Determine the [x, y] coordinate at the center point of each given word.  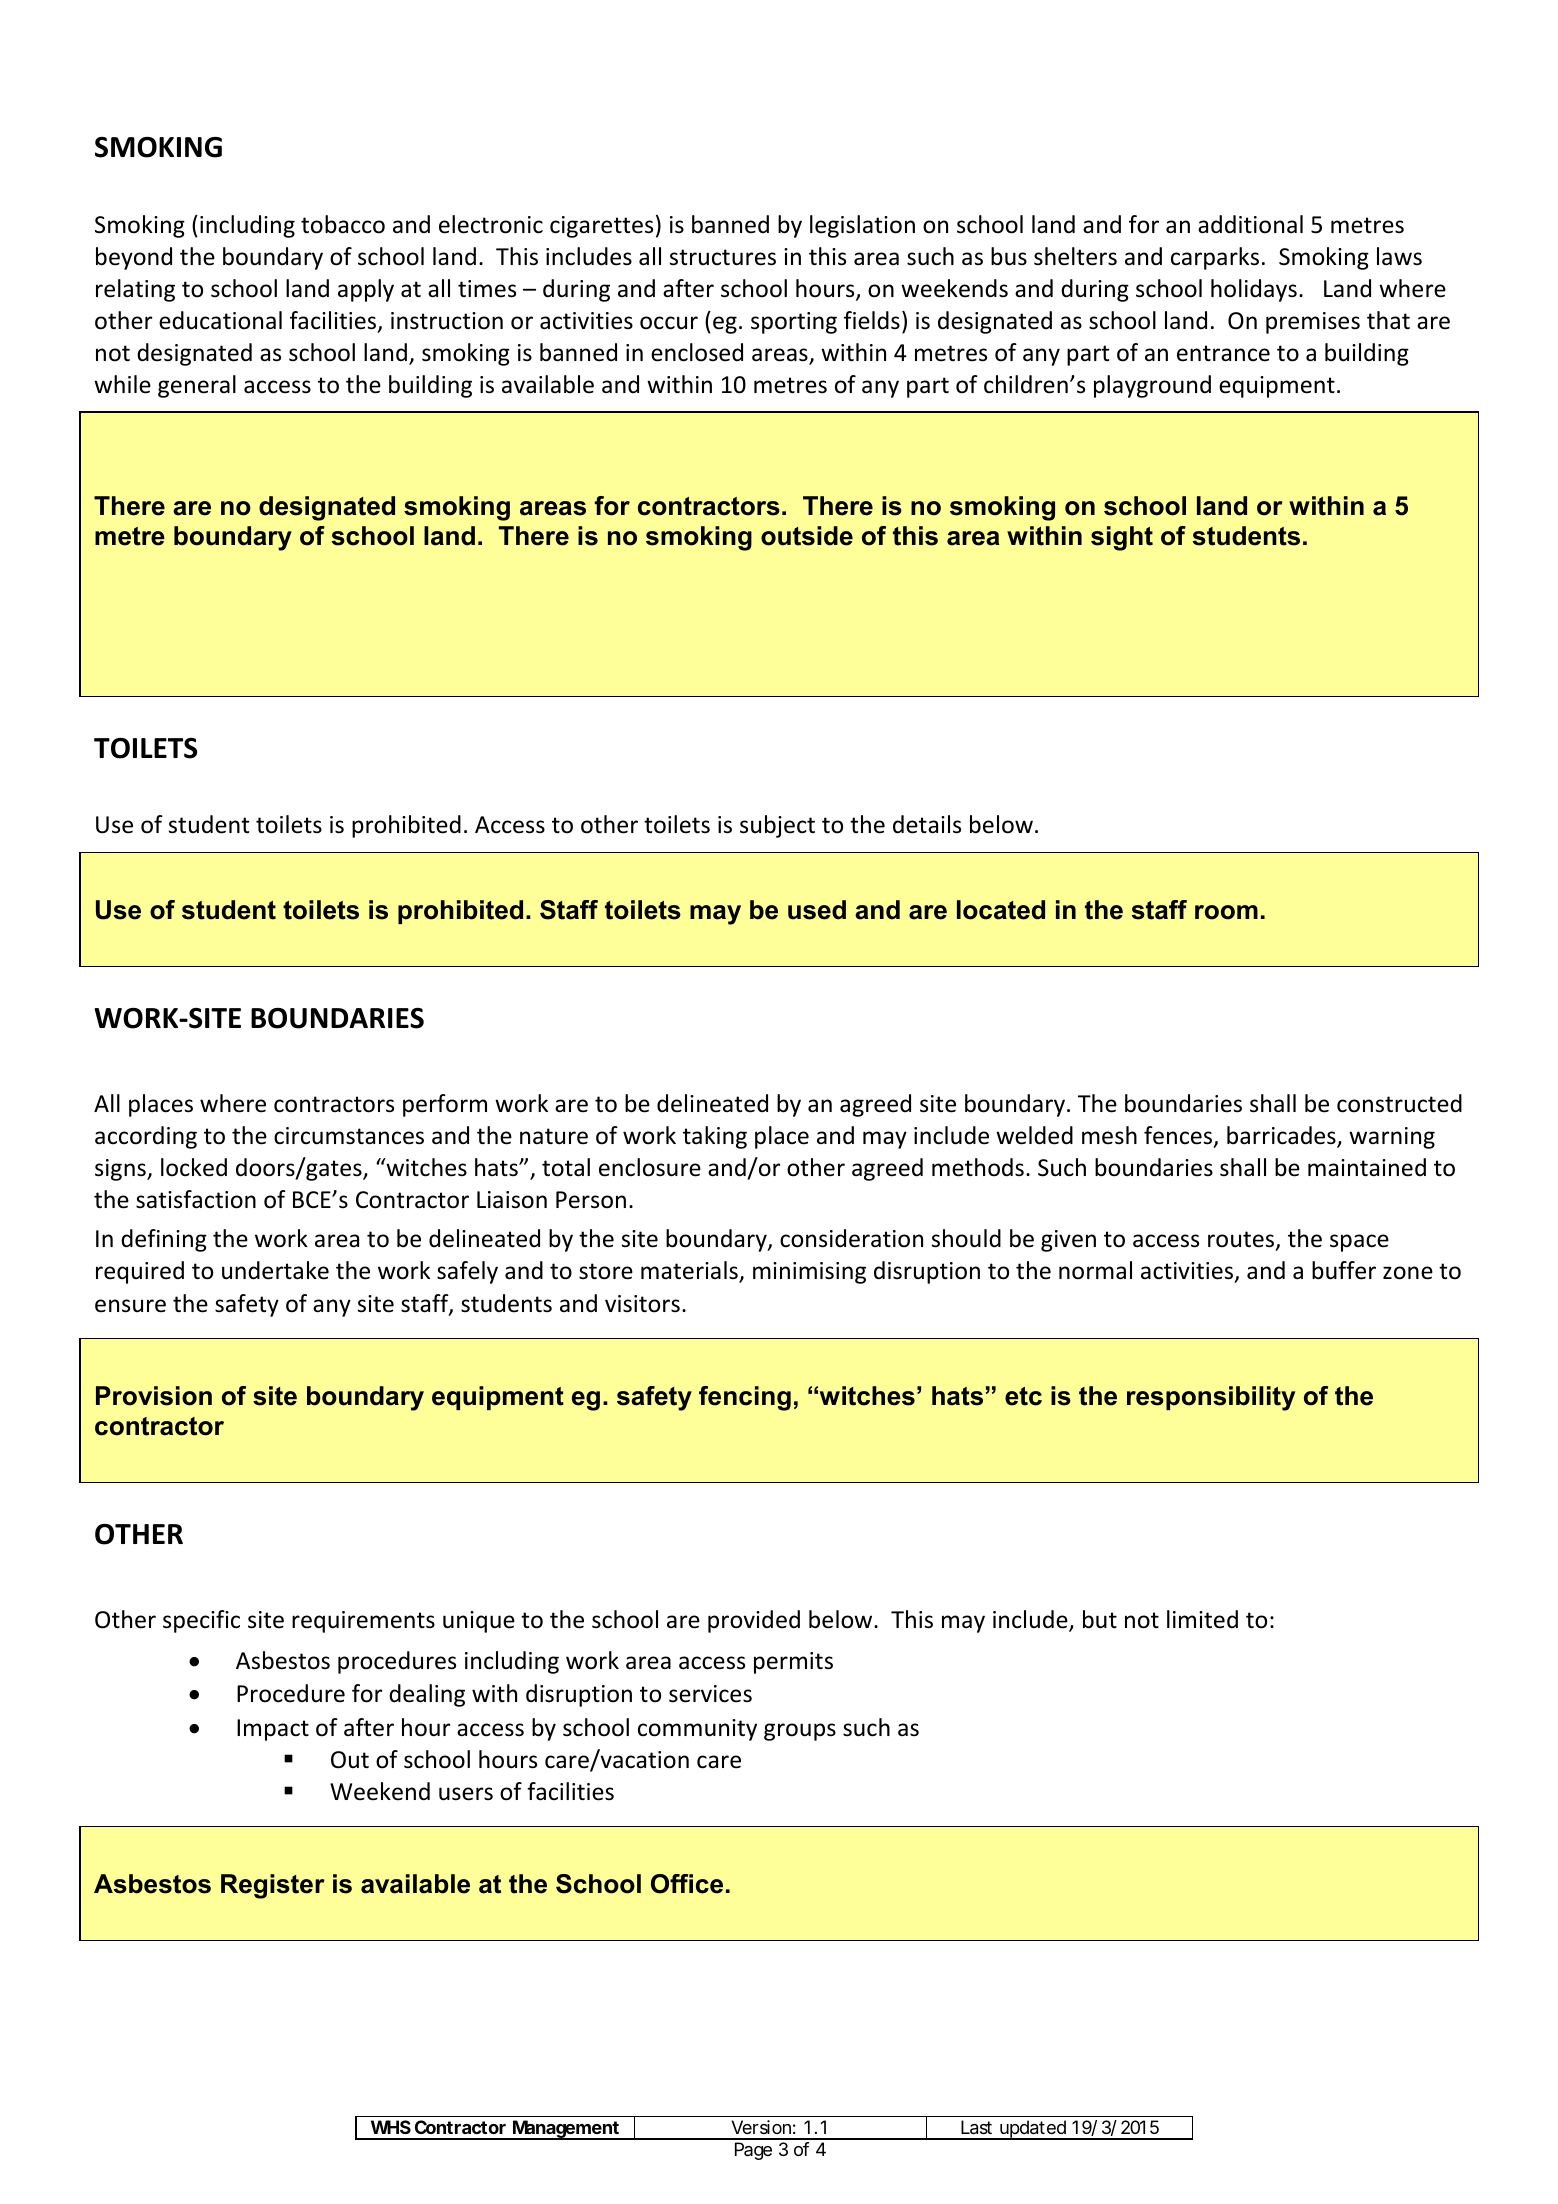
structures [723, 257]
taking [715, 1137]
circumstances [349, 1136]
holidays [1254, 290]
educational [220, 320]
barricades [1282, 1136]
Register [273, 1886]
